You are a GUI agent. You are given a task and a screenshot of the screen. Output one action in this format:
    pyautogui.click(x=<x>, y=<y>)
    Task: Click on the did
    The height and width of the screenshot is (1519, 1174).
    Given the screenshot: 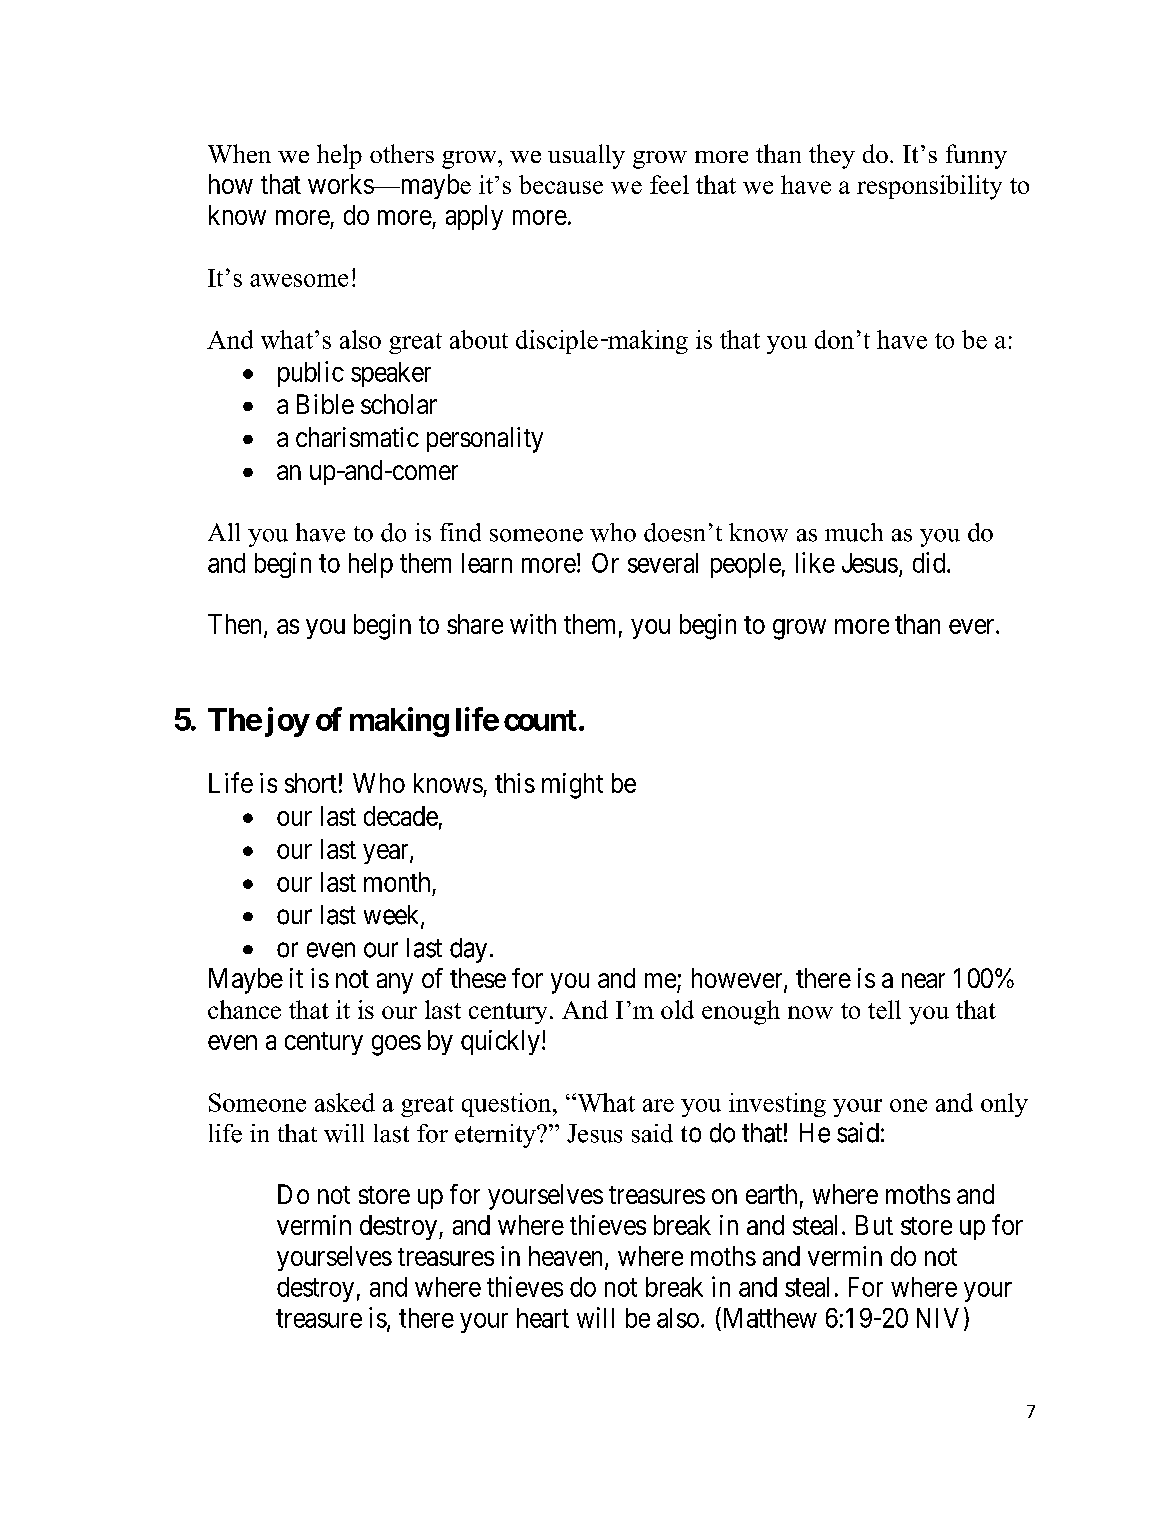 What is the action you would take?
    pyautogui.click(x=930, y=562)
